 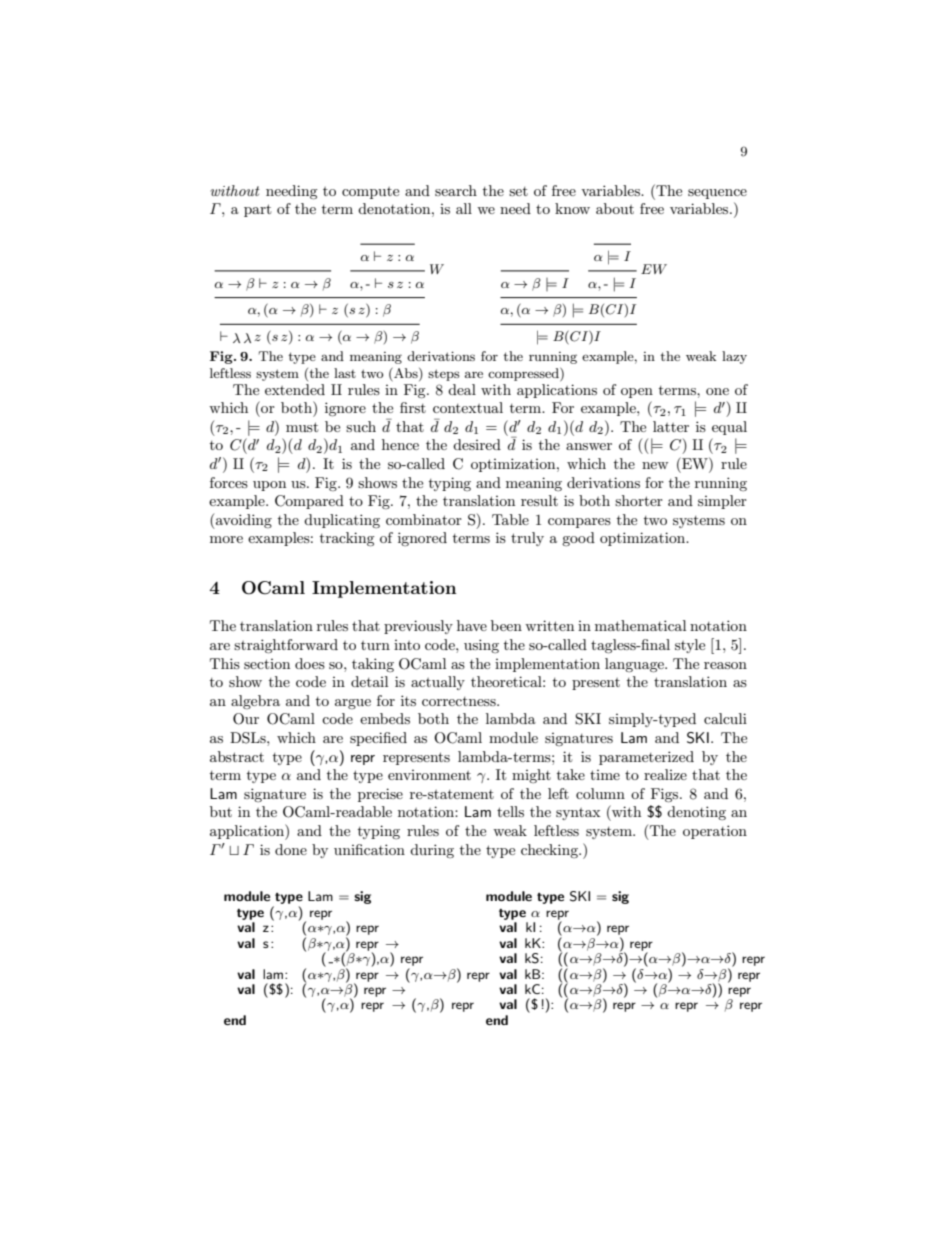 I want to click on must, so click(x=302, y=427).
